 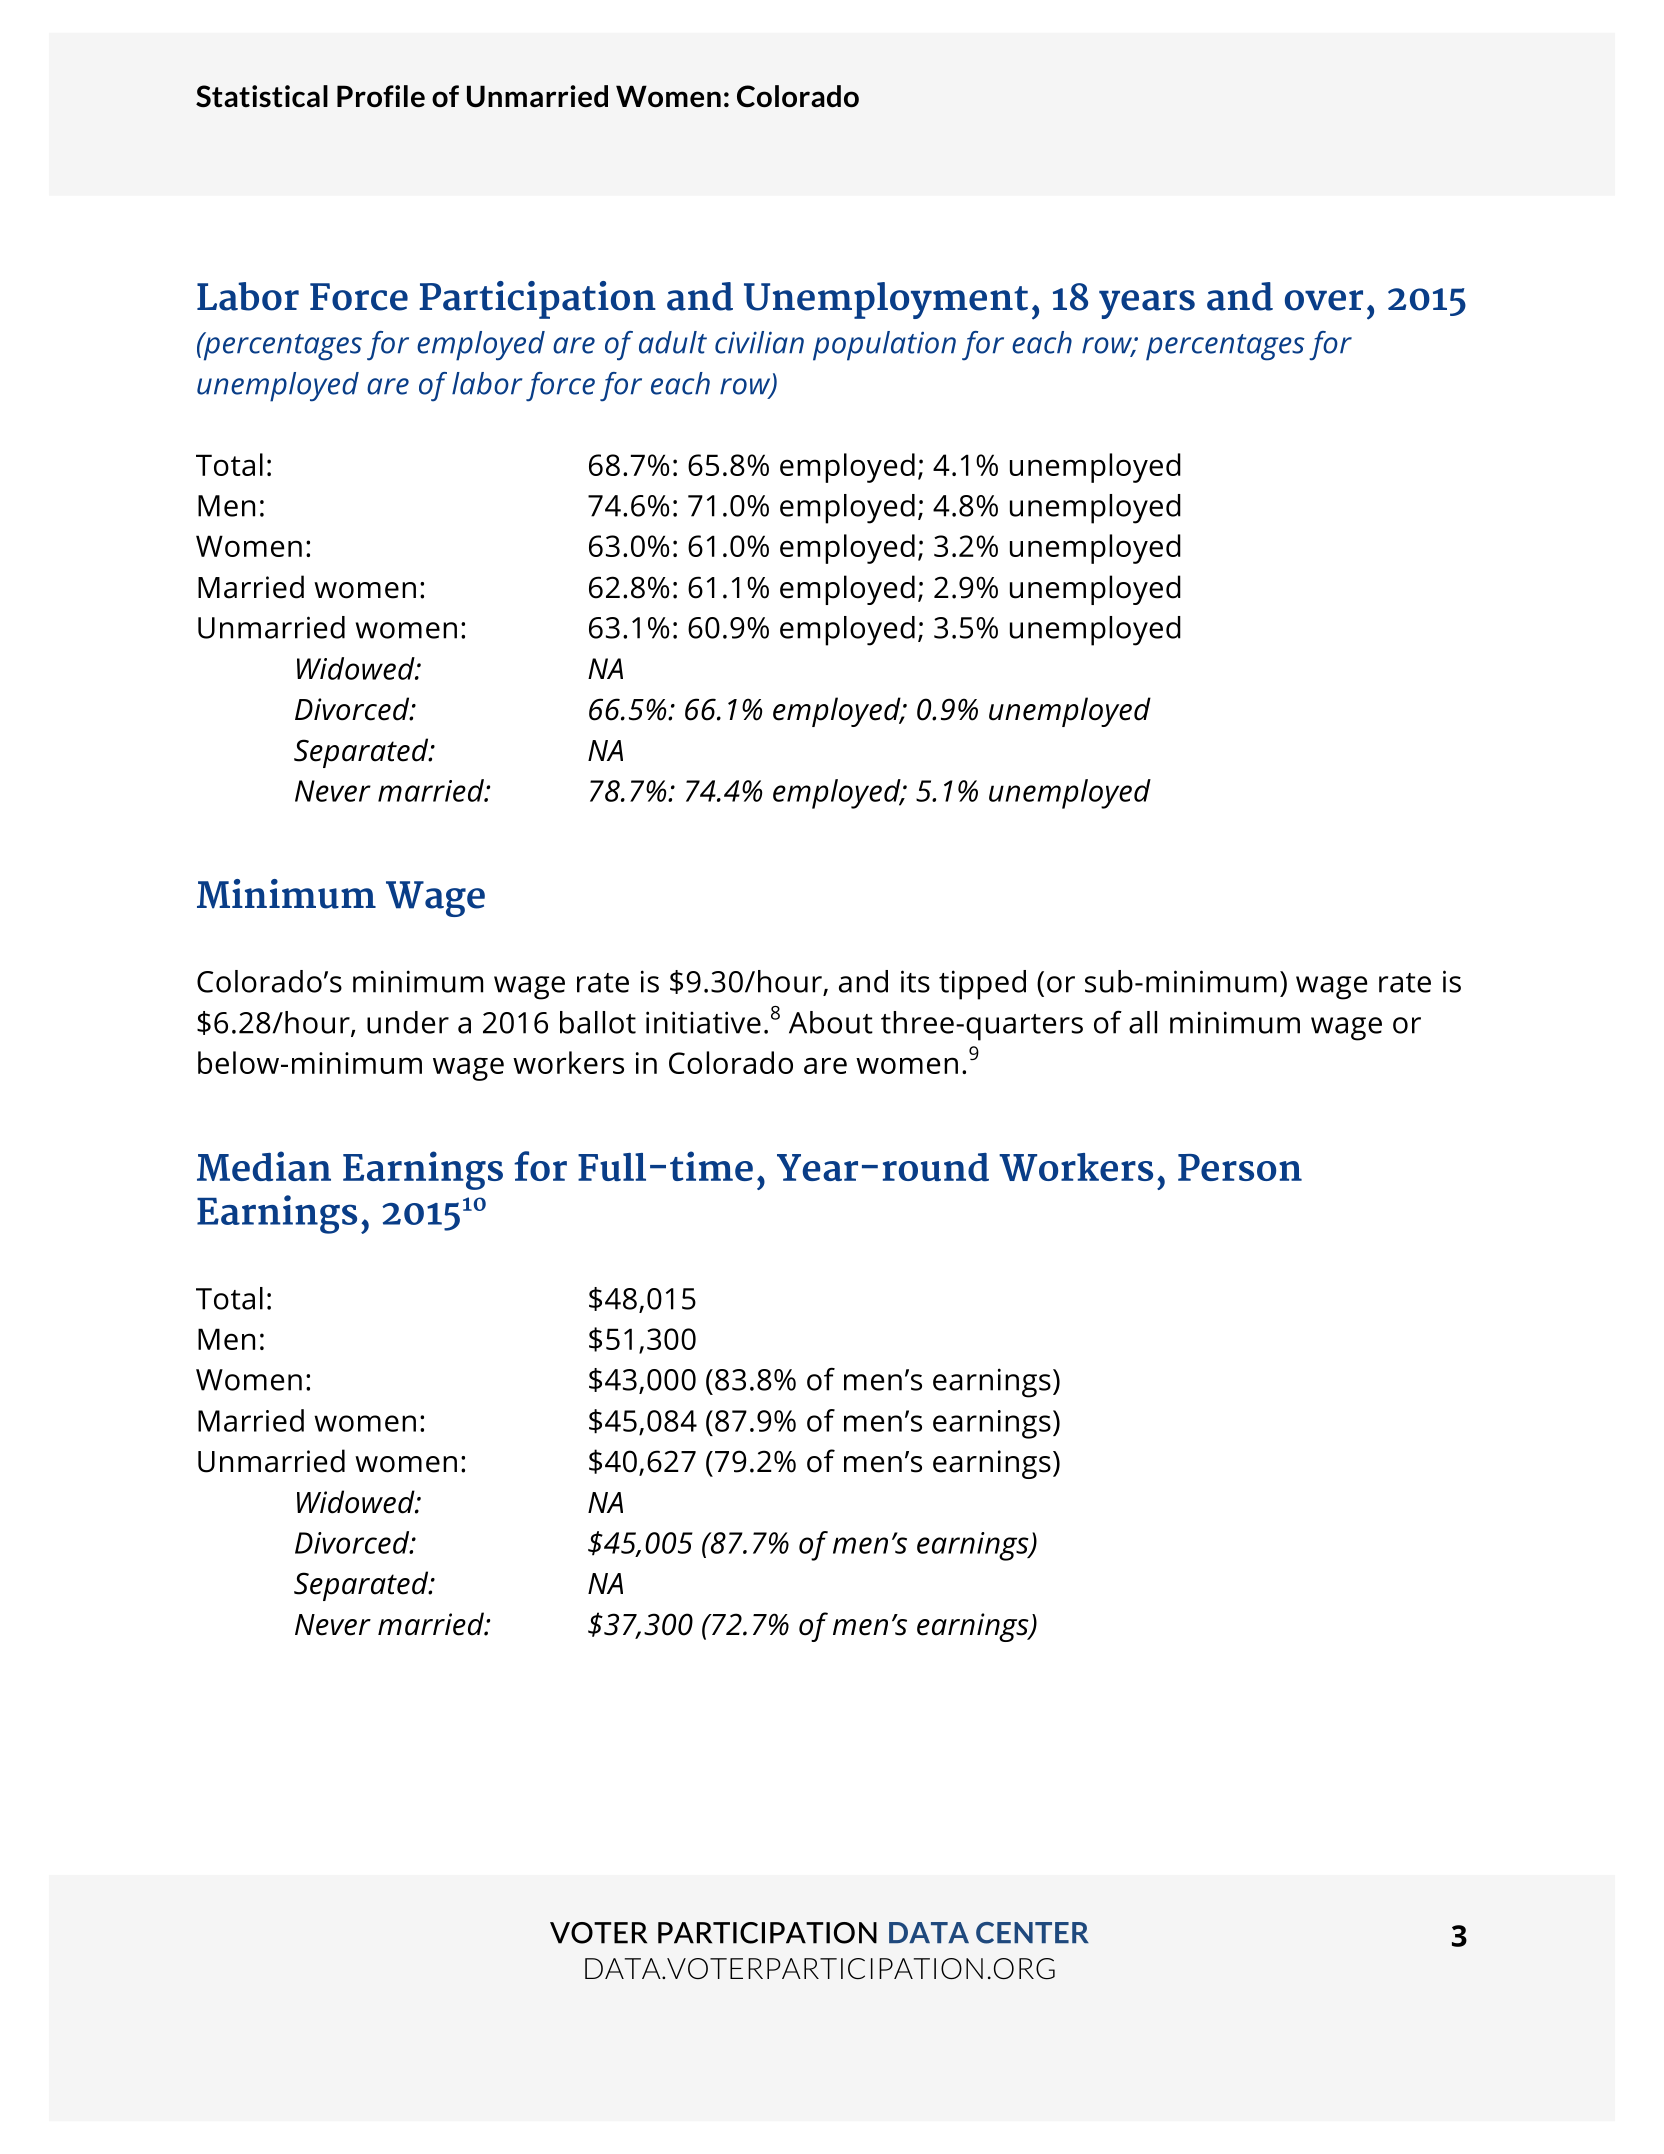 I want to click on Person, so click(x=1240, y=1167).
